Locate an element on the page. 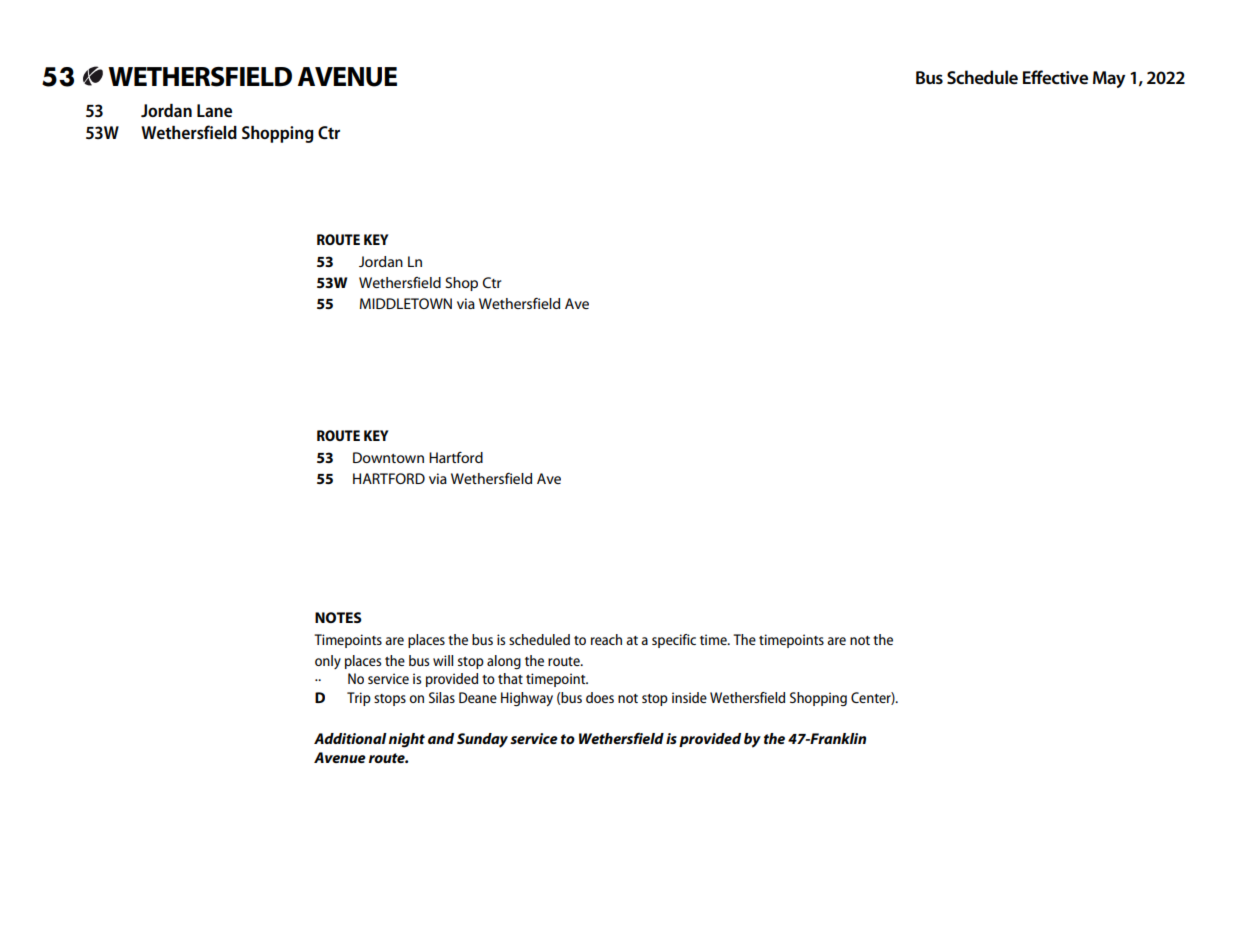  specific is located at coordinates (674, 641).
